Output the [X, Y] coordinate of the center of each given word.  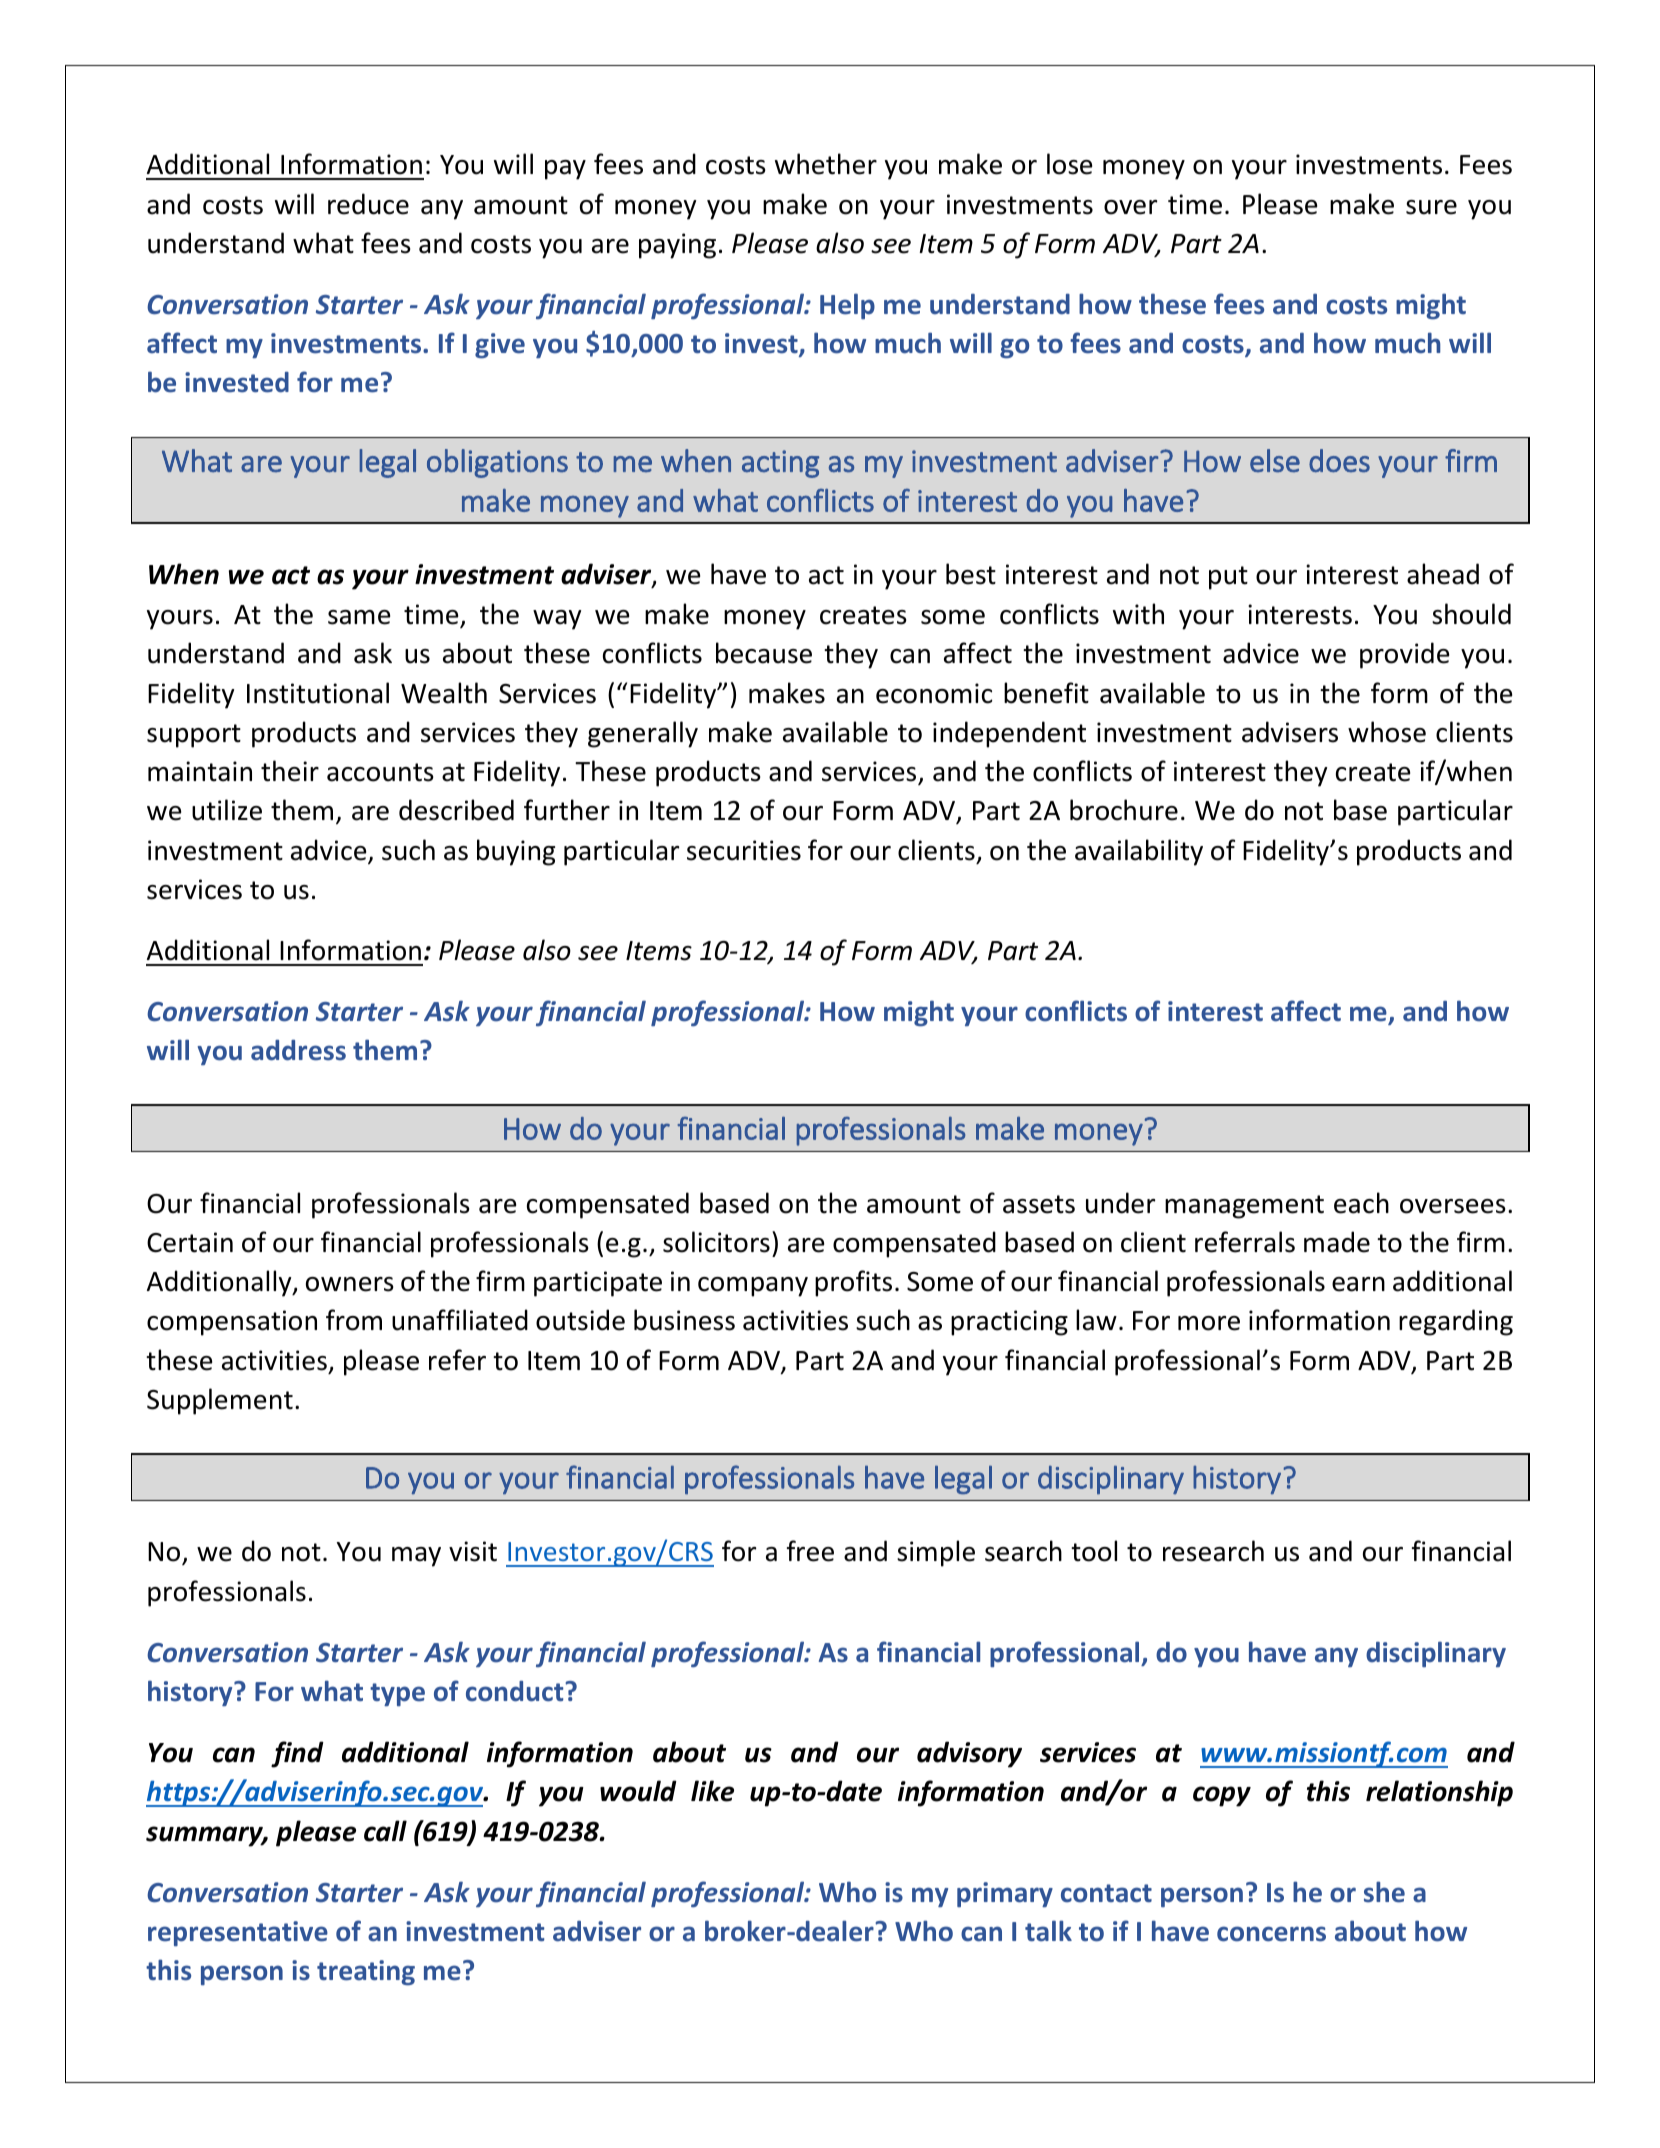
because [764, 653]
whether [826, 164]
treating [366, 1973]
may [416, 1557]
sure [1431, 207]
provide [1404, 655]
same [359, 617]
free [810, 1551]
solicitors [716, 1242]
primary [1005, 1894]
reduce [368, 204]
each [1361, 1203]
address [298, 1050]
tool [1094, 1551]
